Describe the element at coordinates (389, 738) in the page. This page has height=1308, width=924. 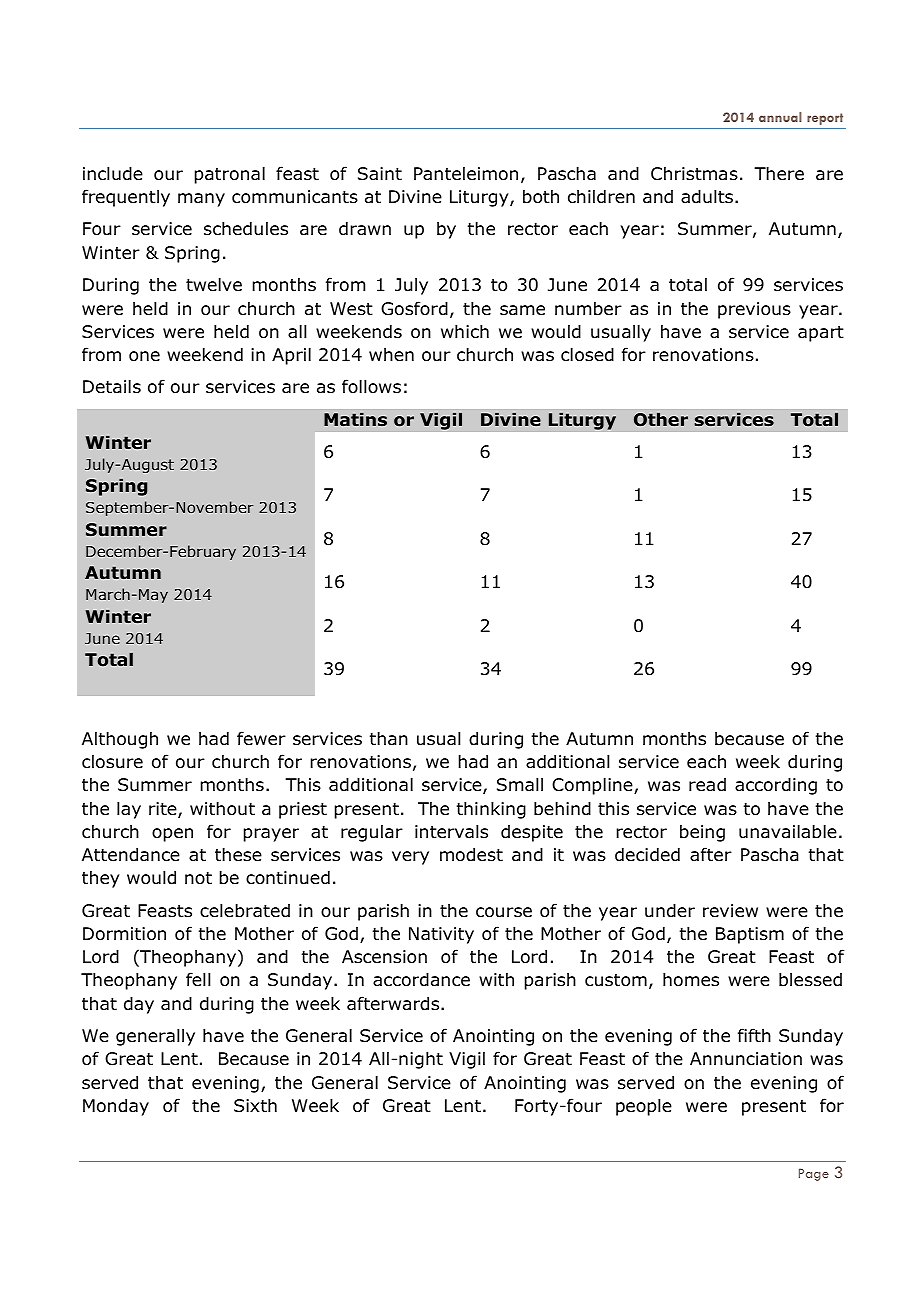
I see `than` at that location.
